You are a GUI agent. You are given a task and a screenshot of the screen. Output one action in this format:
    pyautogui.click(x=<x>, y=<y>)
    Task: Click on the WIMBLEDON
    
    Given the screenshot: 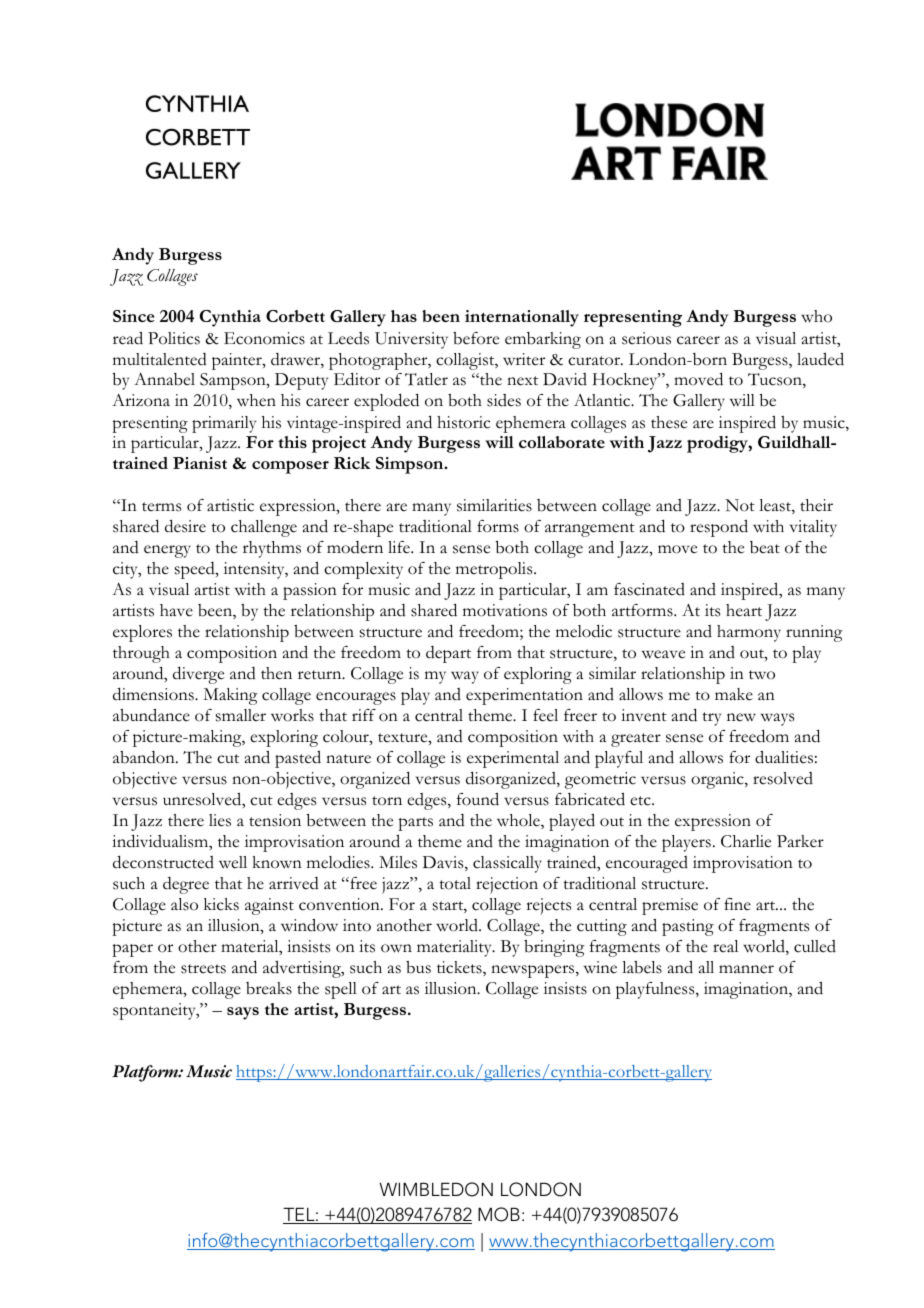 What is the action you would take?
    pyautogui.click(x=436, y=1189)
